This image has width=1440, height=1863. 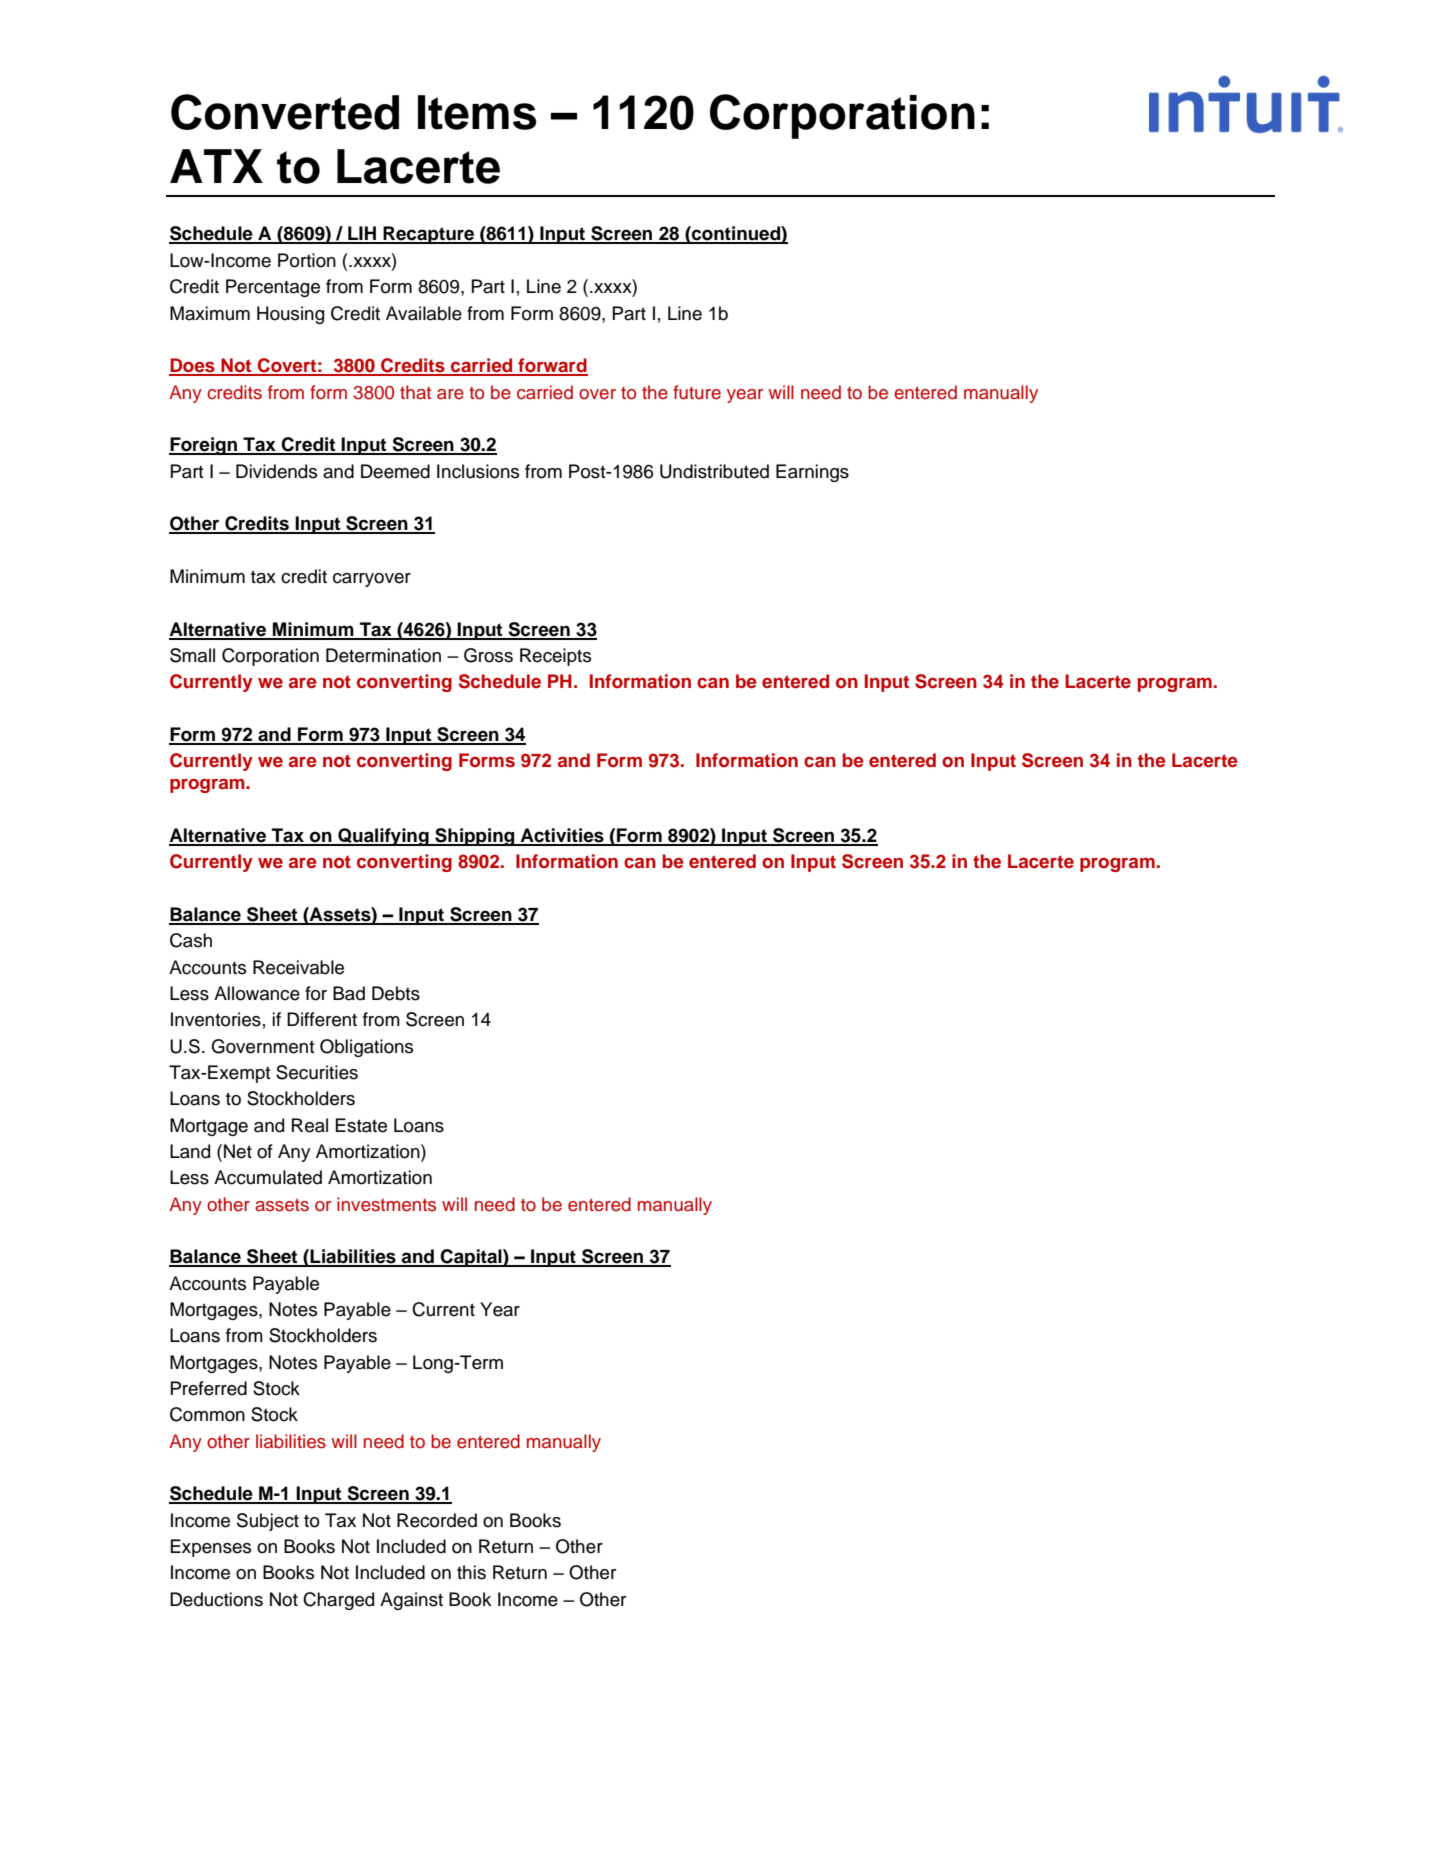 I want to click on Subject, so click(x=268, y=1522).
